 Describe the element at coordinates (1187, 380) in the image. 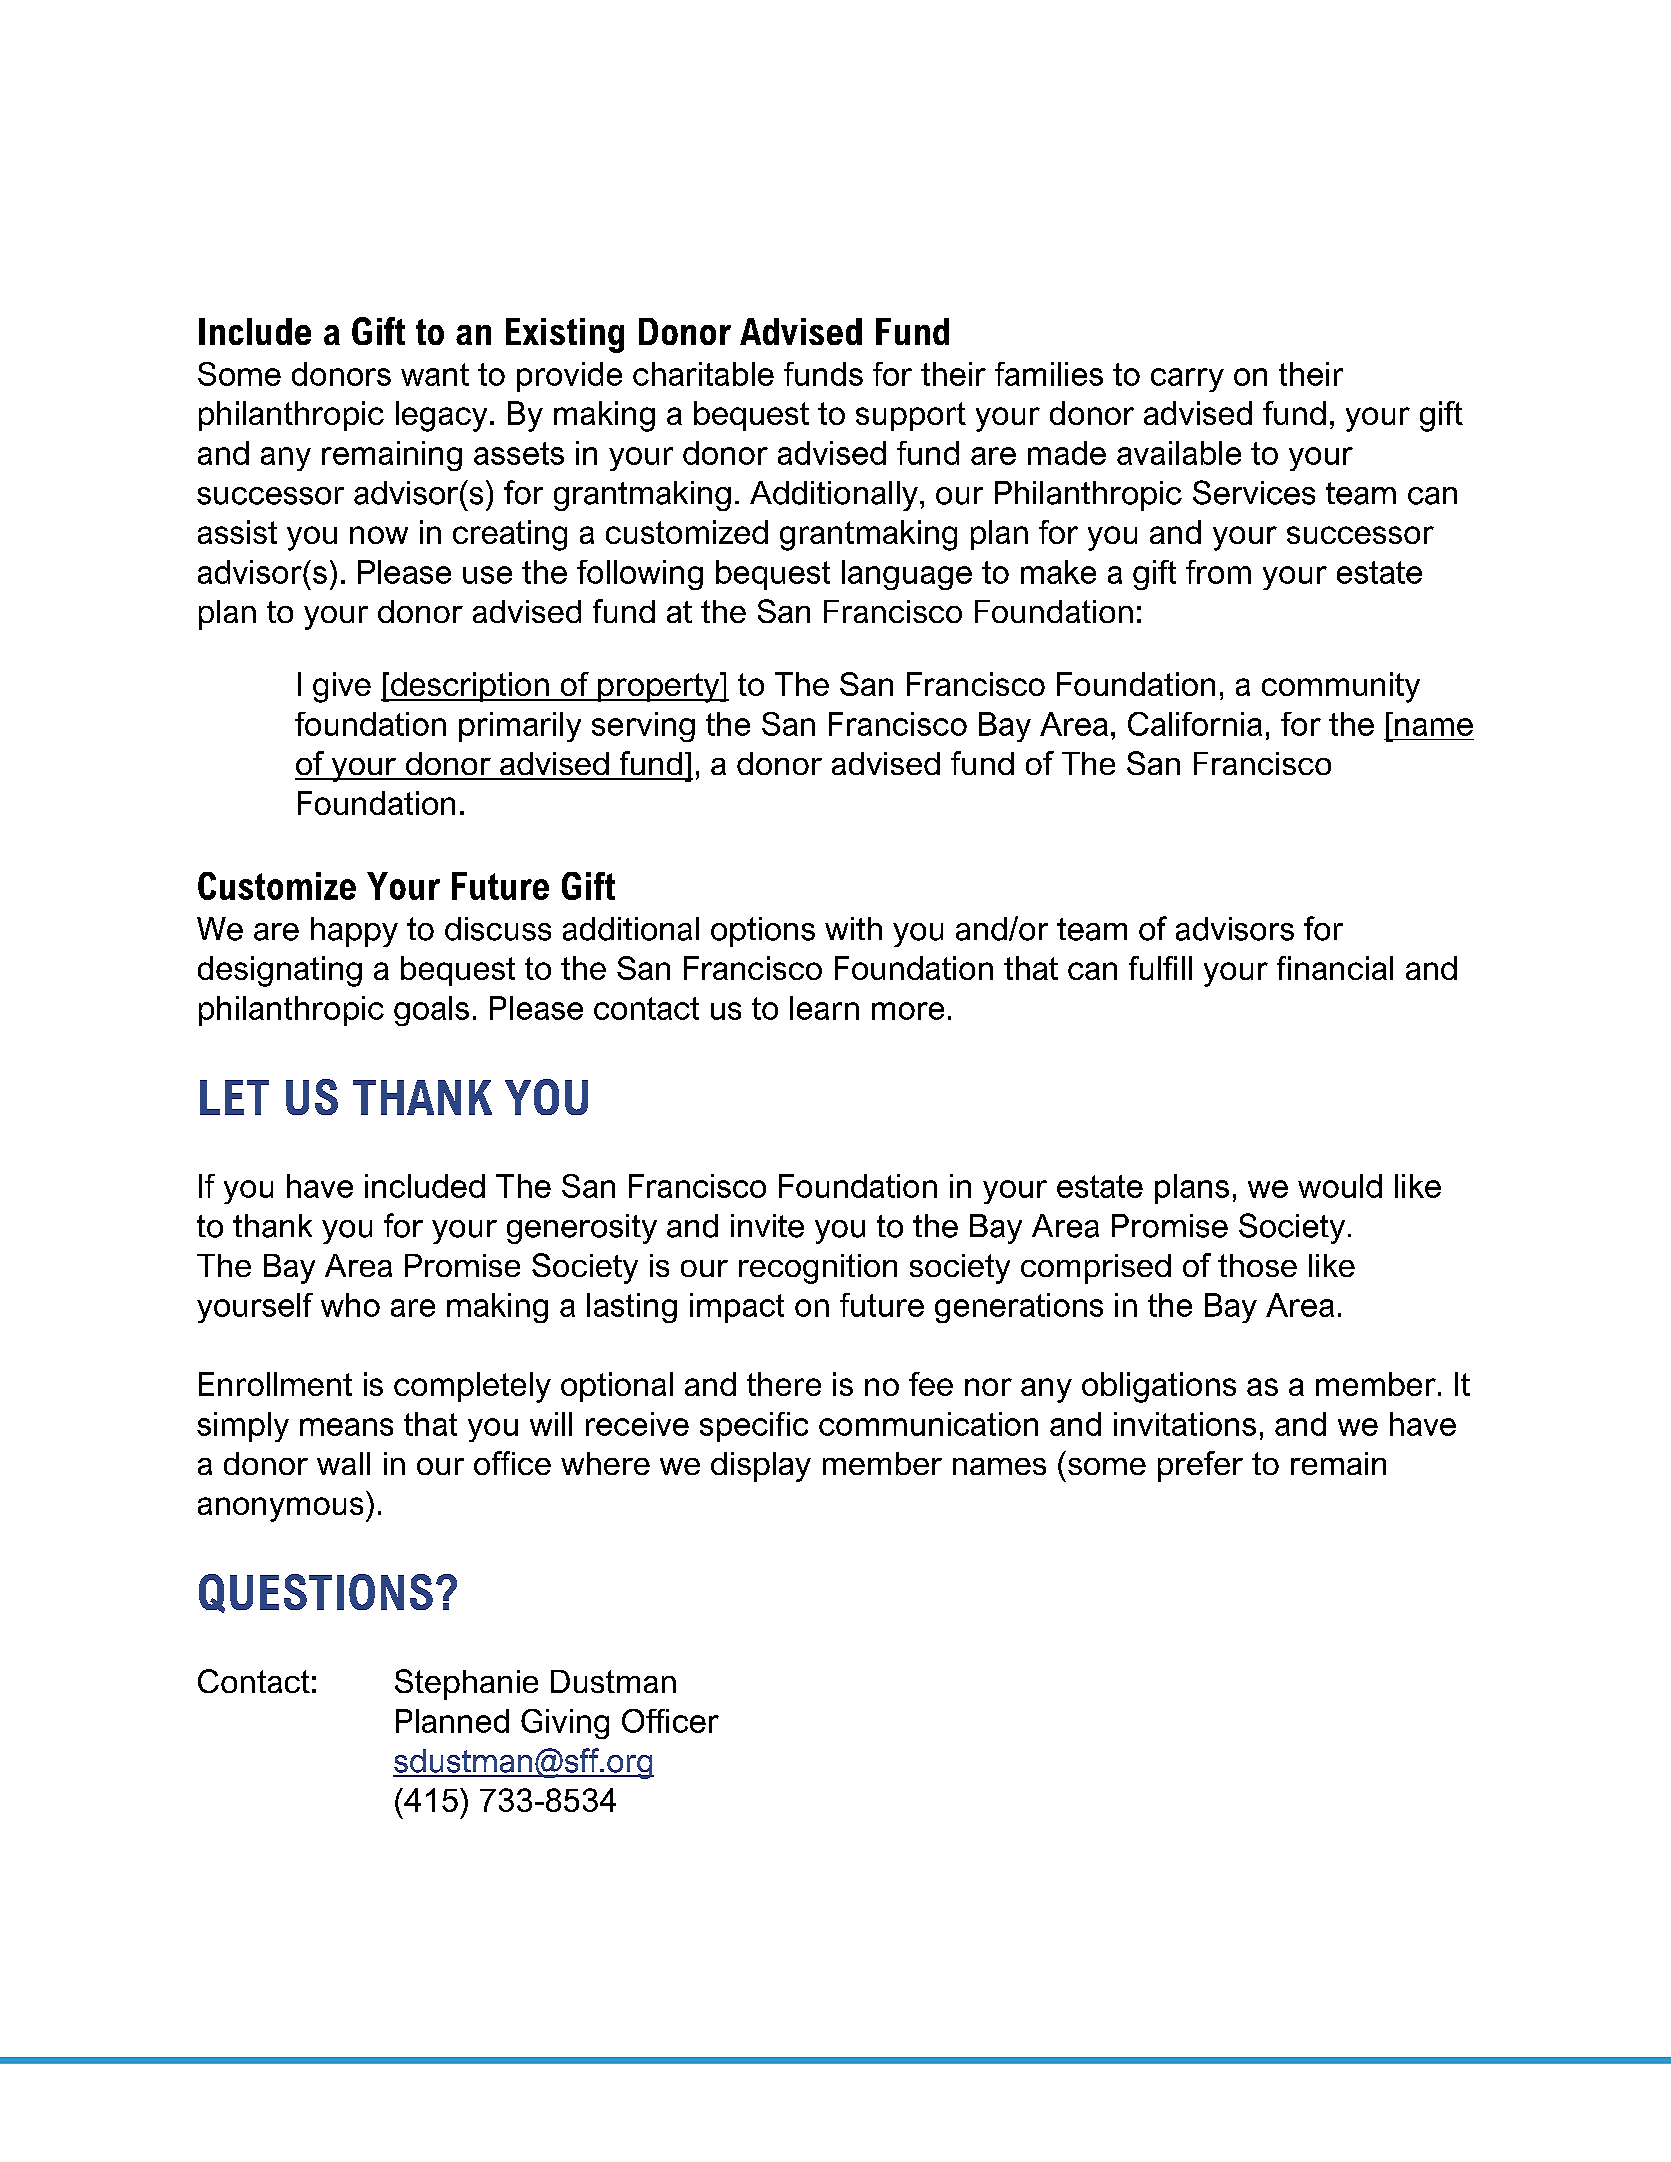

I see `carry` at that location.
